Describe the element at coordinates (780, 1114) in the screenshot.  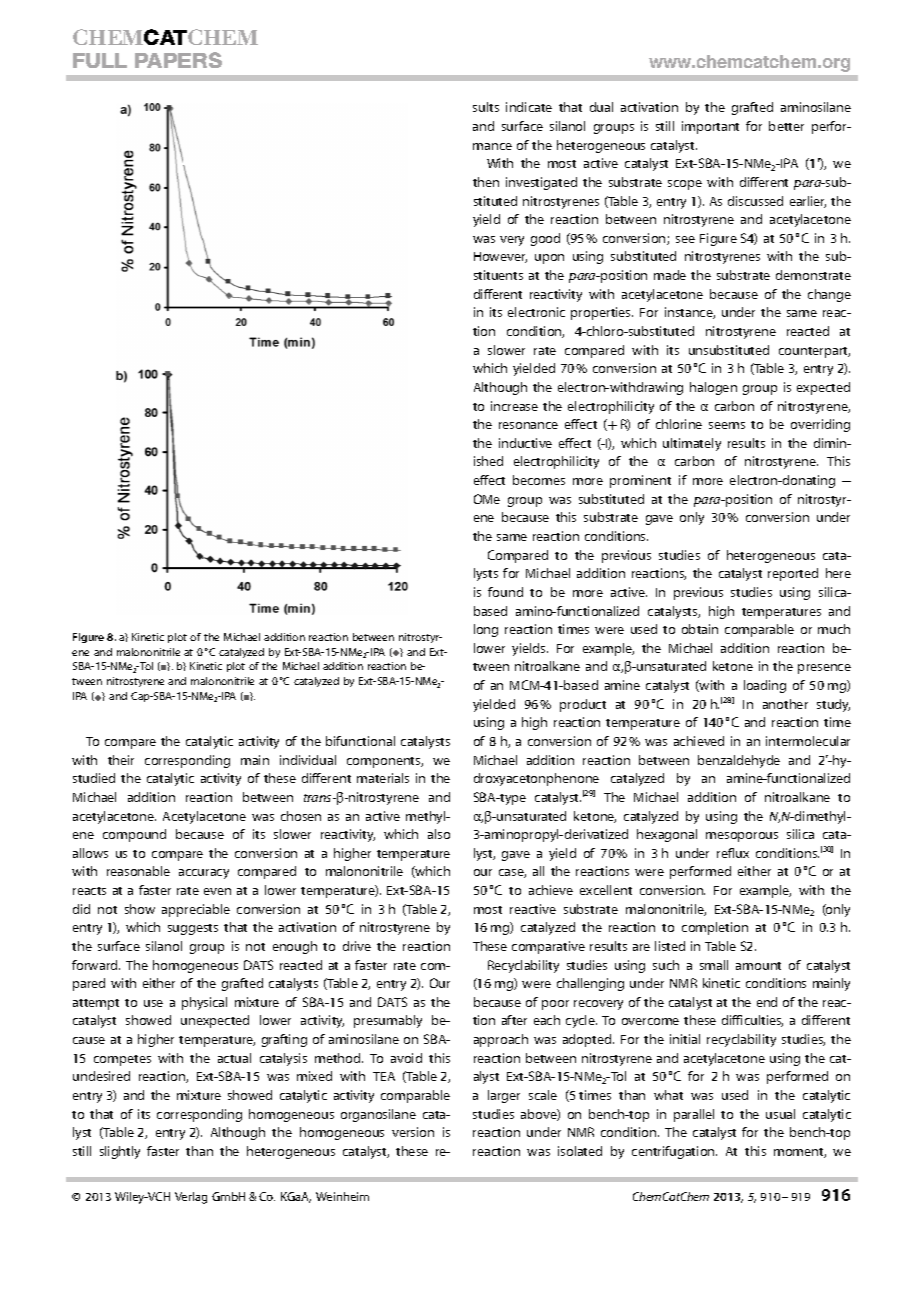
I see `usual` at that location.
